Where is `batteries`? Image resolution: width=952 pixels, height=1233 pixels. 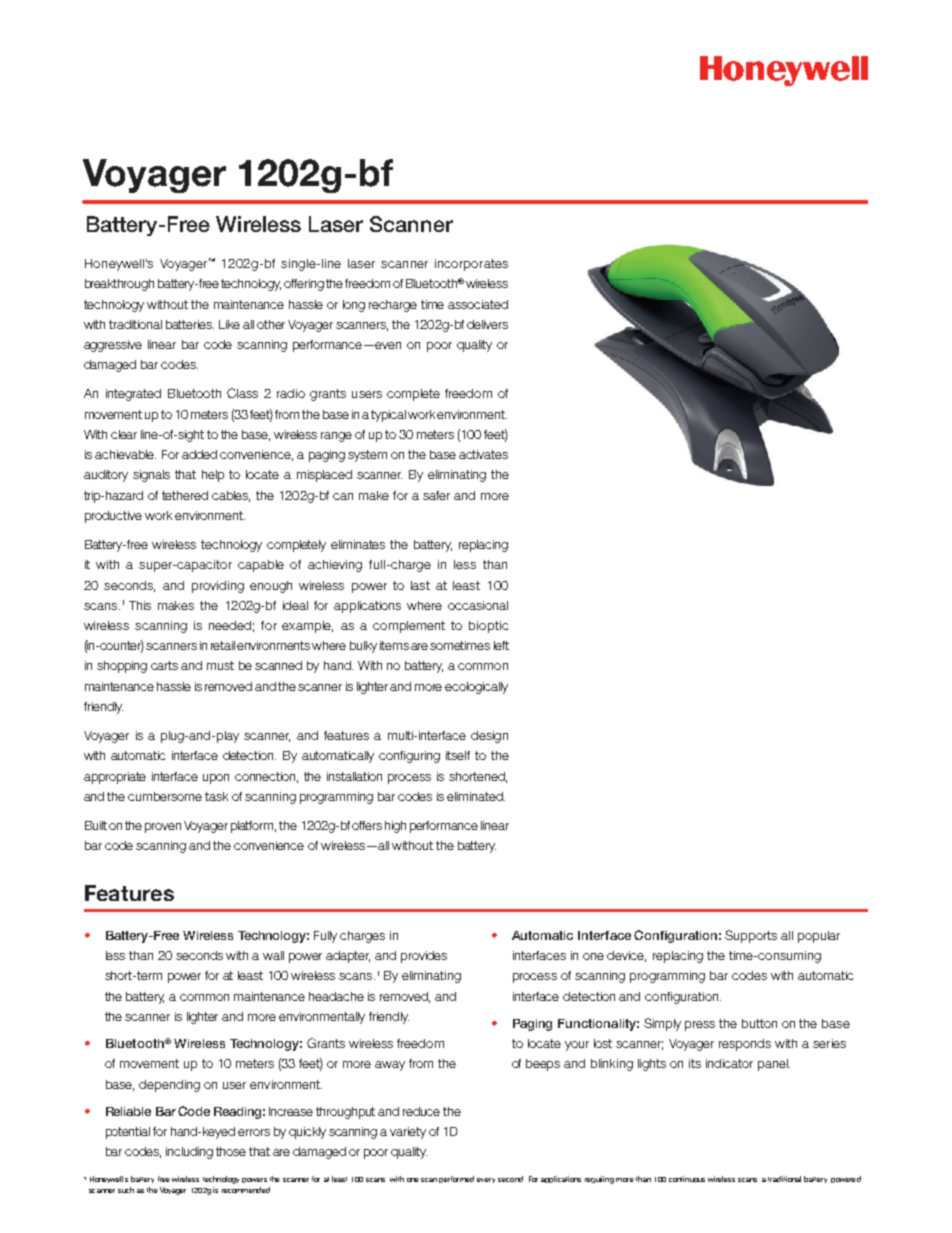 batteries is located at coordinates (190, 324).
